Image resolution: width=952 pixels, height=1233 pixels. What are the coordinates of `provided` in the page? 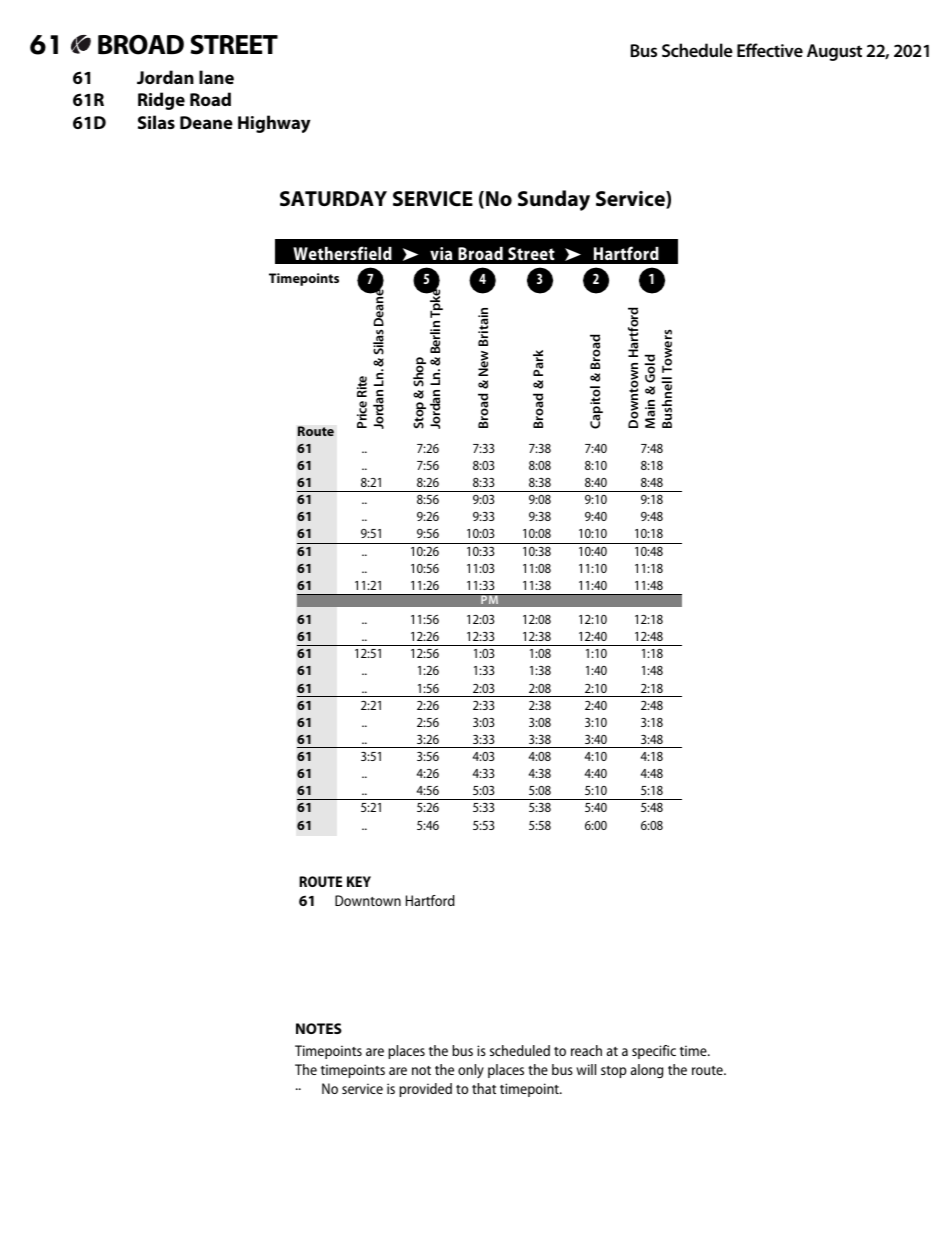 It's located at (425, 1090).
